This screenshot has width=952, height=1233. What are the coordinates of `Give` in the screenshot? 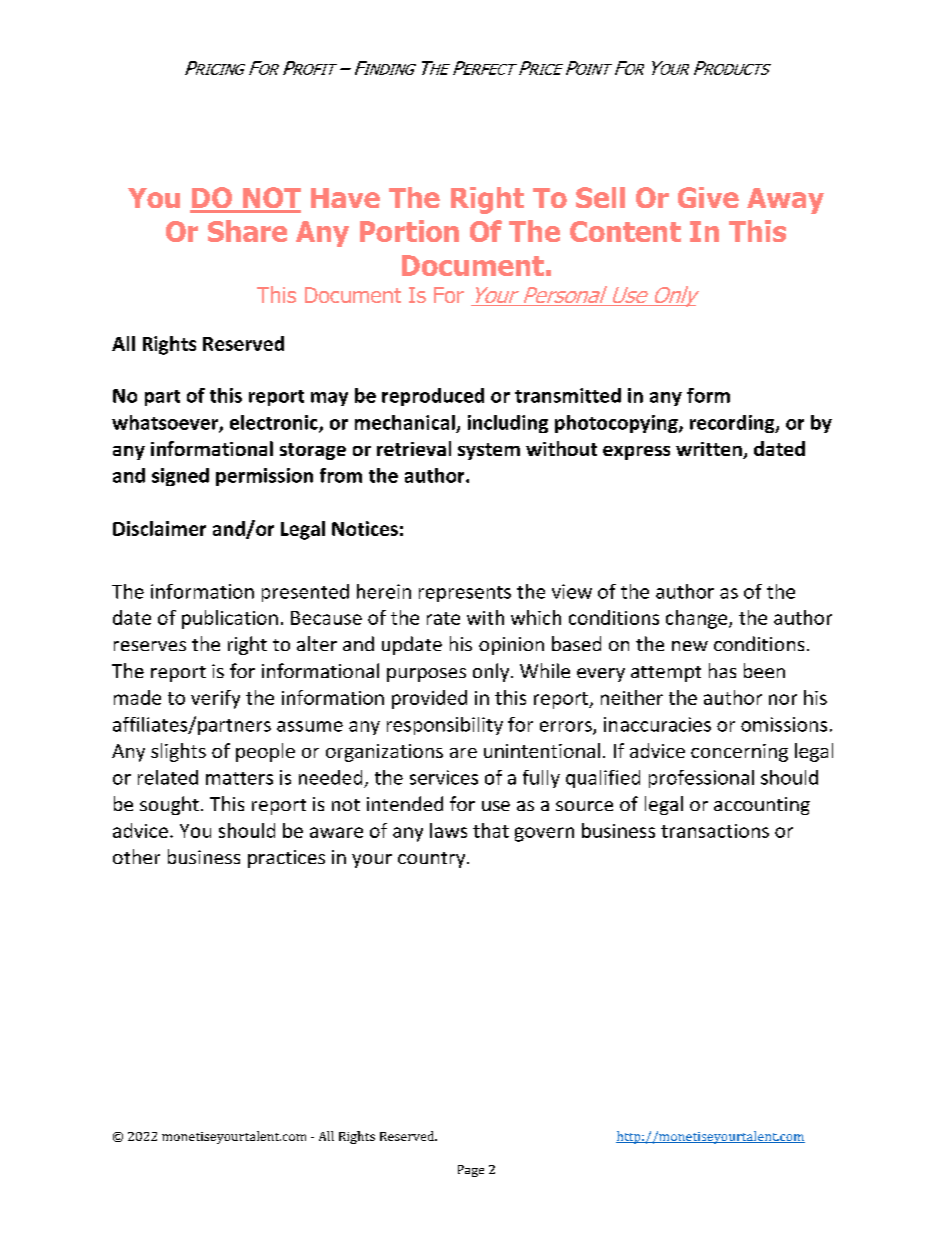 It's located at (708, 197).
